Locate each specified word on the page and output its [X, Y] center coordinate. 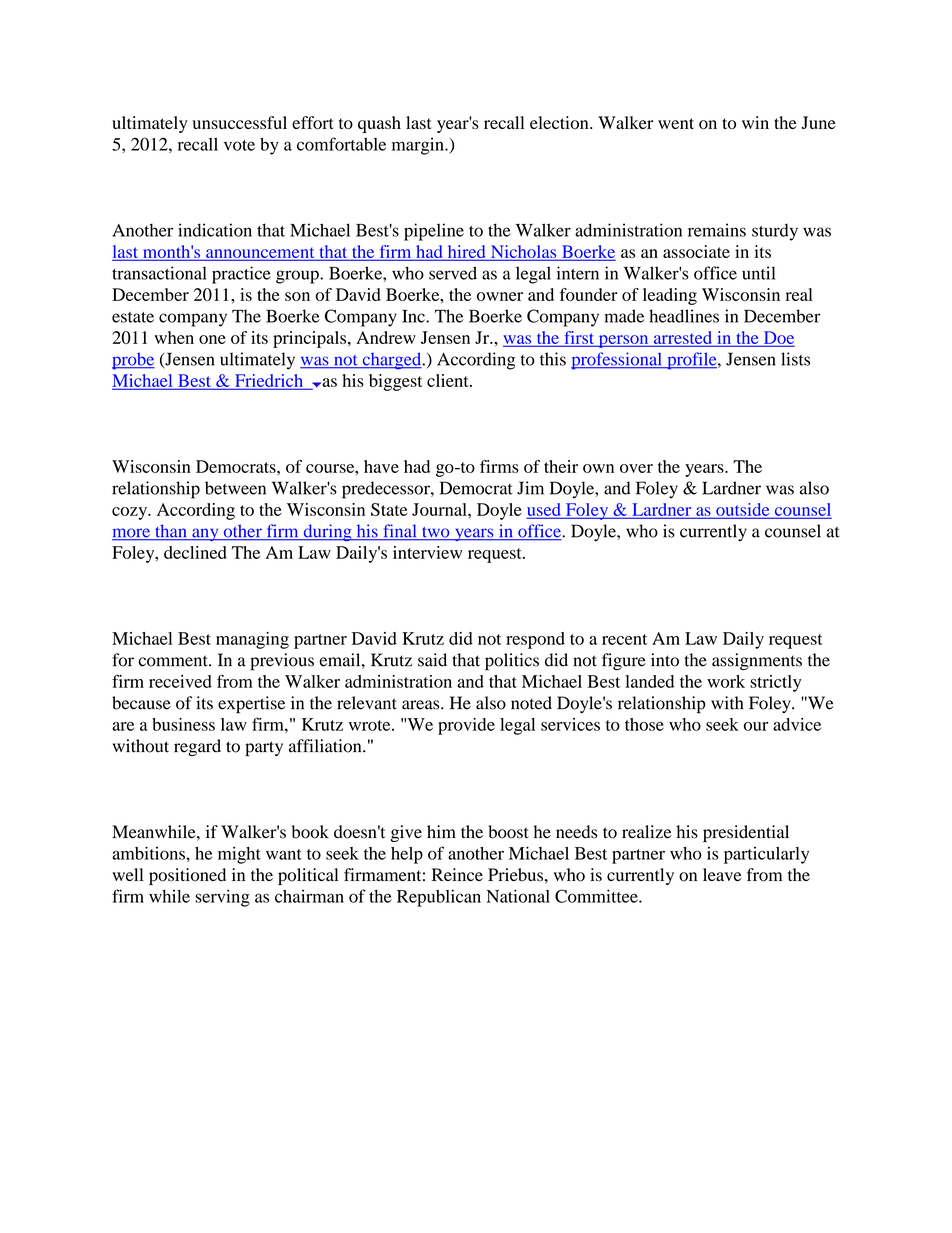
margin [419, 146]
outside [743, 510]
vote [239, 145]
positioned [187, 876]
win [755, 122]
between [235, 488]
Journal [440, 509]
